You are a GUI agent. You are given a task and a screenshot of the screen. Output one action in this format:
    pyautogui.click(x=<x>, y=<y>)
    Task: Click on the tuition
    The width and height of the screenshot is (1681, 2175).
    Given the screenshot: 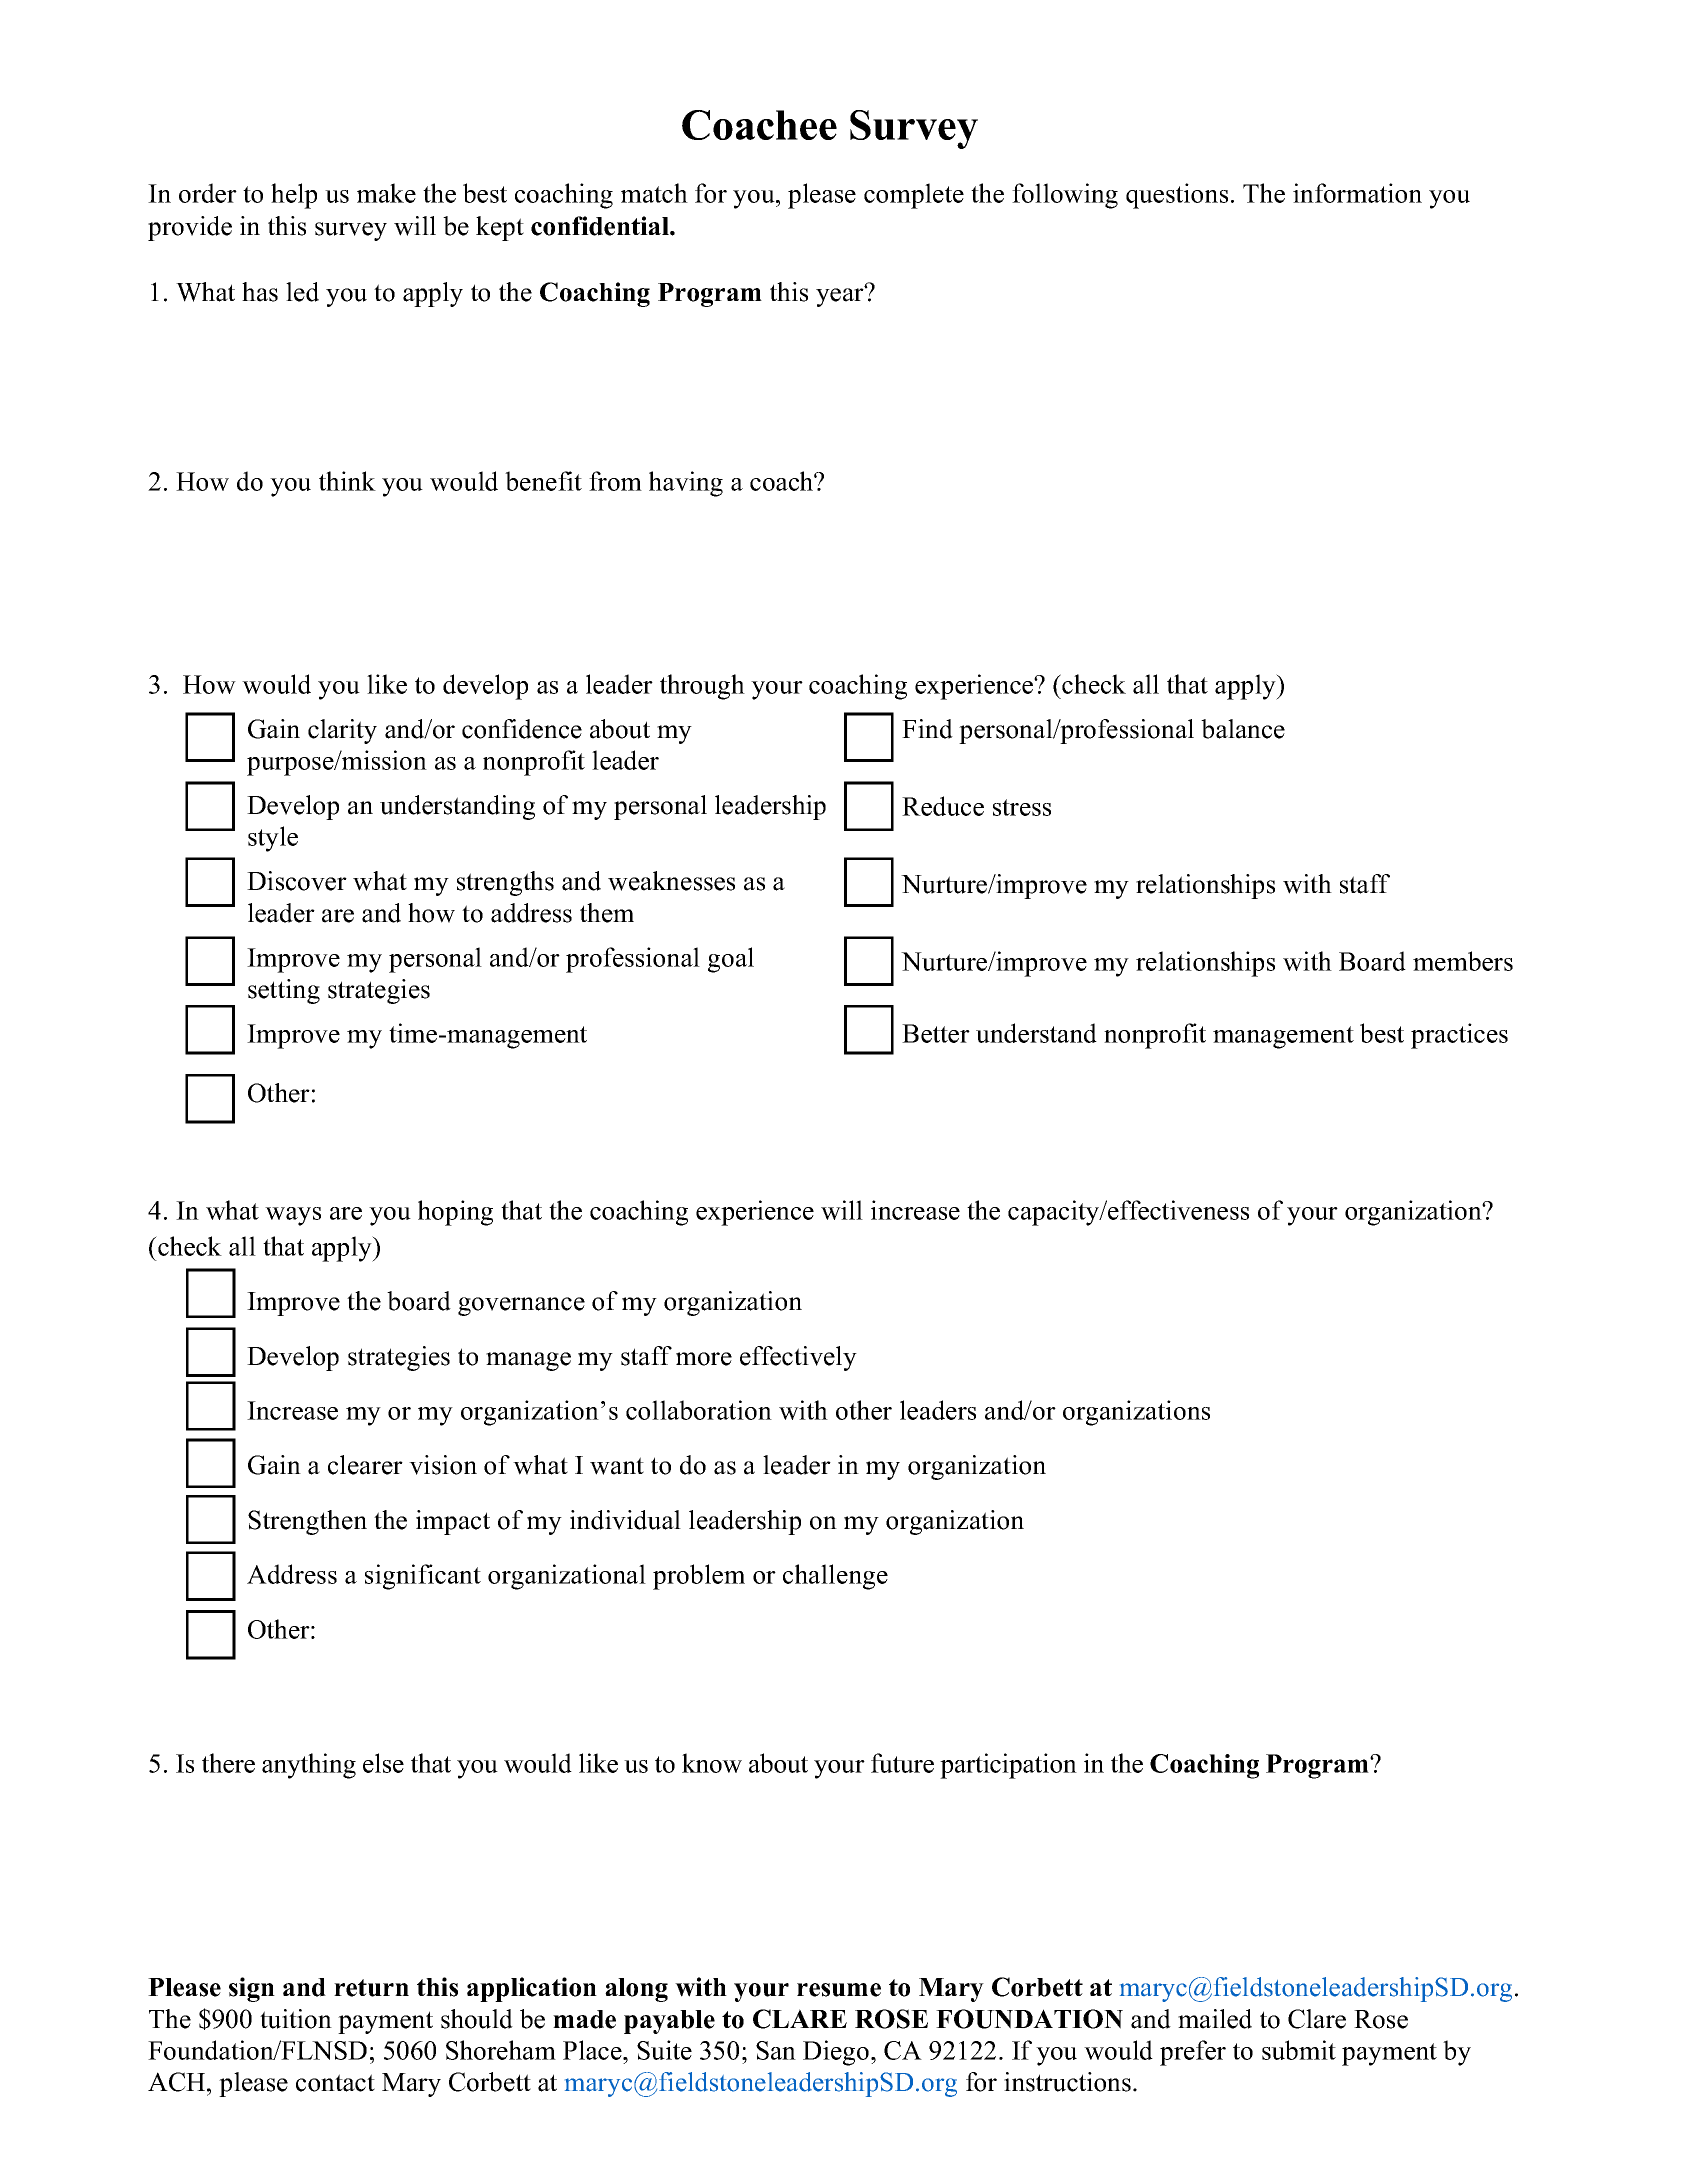 What is the action you would take?
    pyautogui.click(x=296, y=2019)
